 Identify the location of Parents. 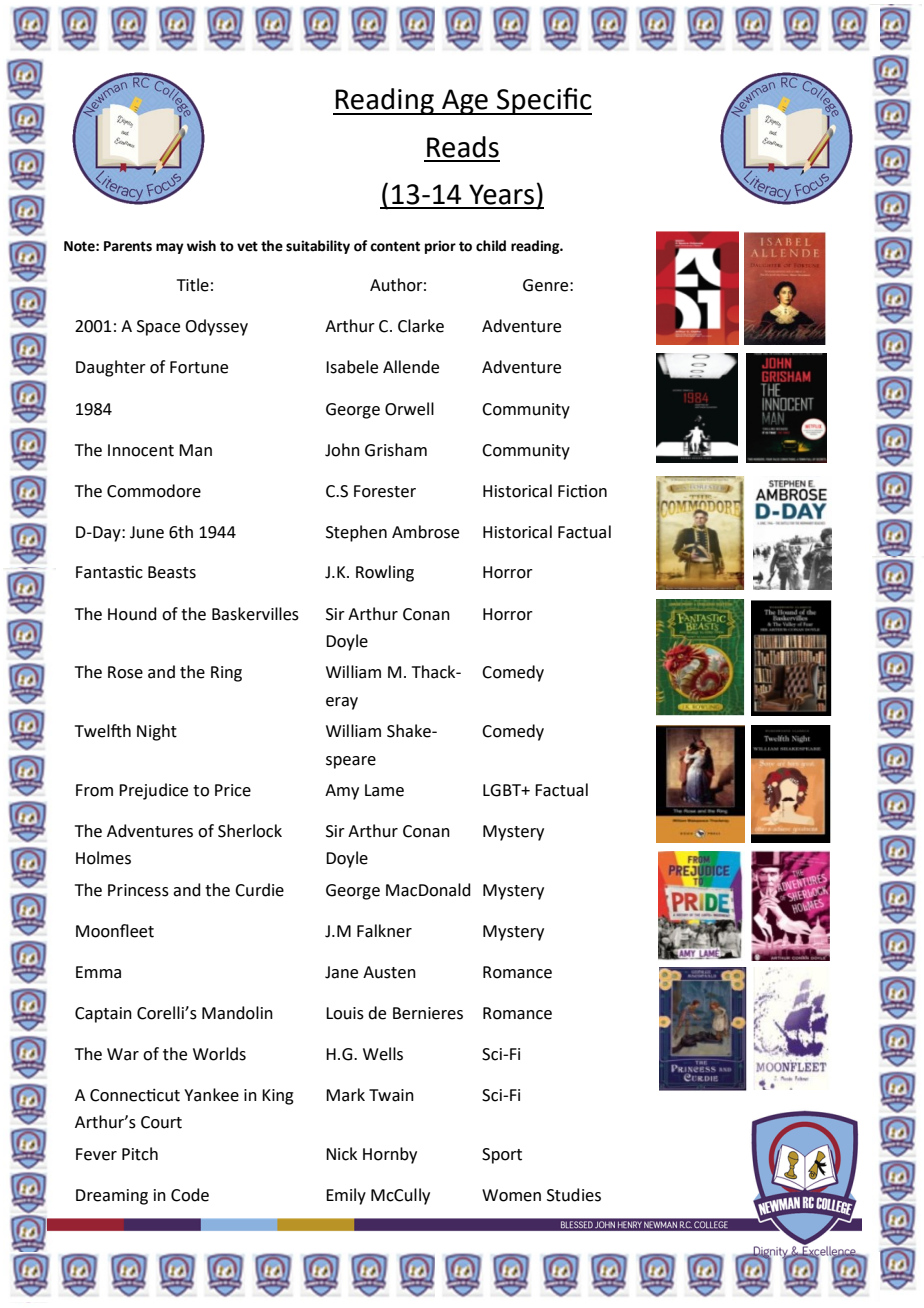
(128, 246).
